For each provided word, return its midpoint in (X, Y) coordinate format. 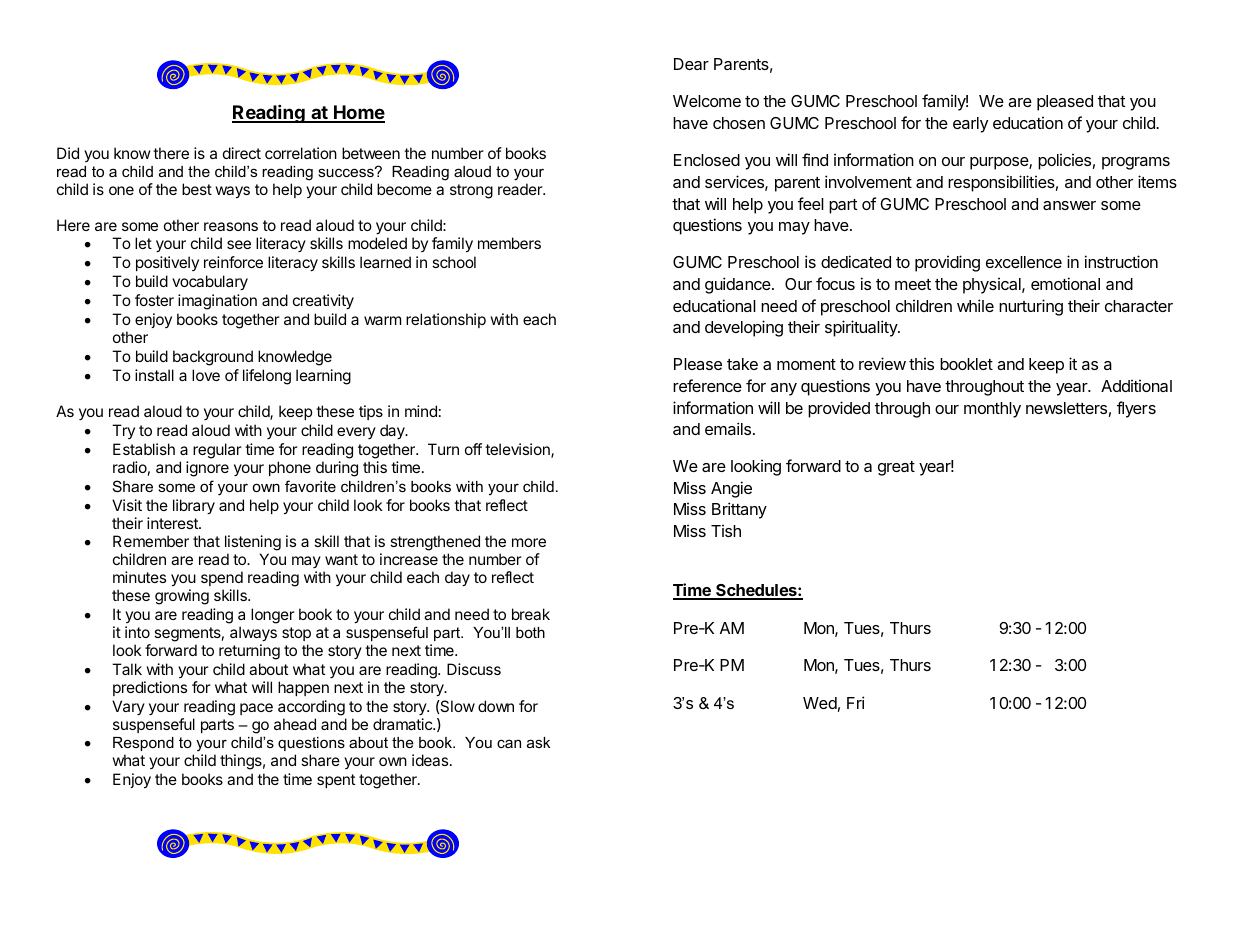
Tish (726, 530)
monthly (992, 410)
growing (182, 597)
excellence (1024, 262)
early (970, 125)
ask (538, 742)
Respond (143, 744)
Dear (691, 64)
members (509, 243)
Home (358, 113)
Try (123, 431)
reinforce (233, 262)
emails (728, 428)
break (531, 614)
